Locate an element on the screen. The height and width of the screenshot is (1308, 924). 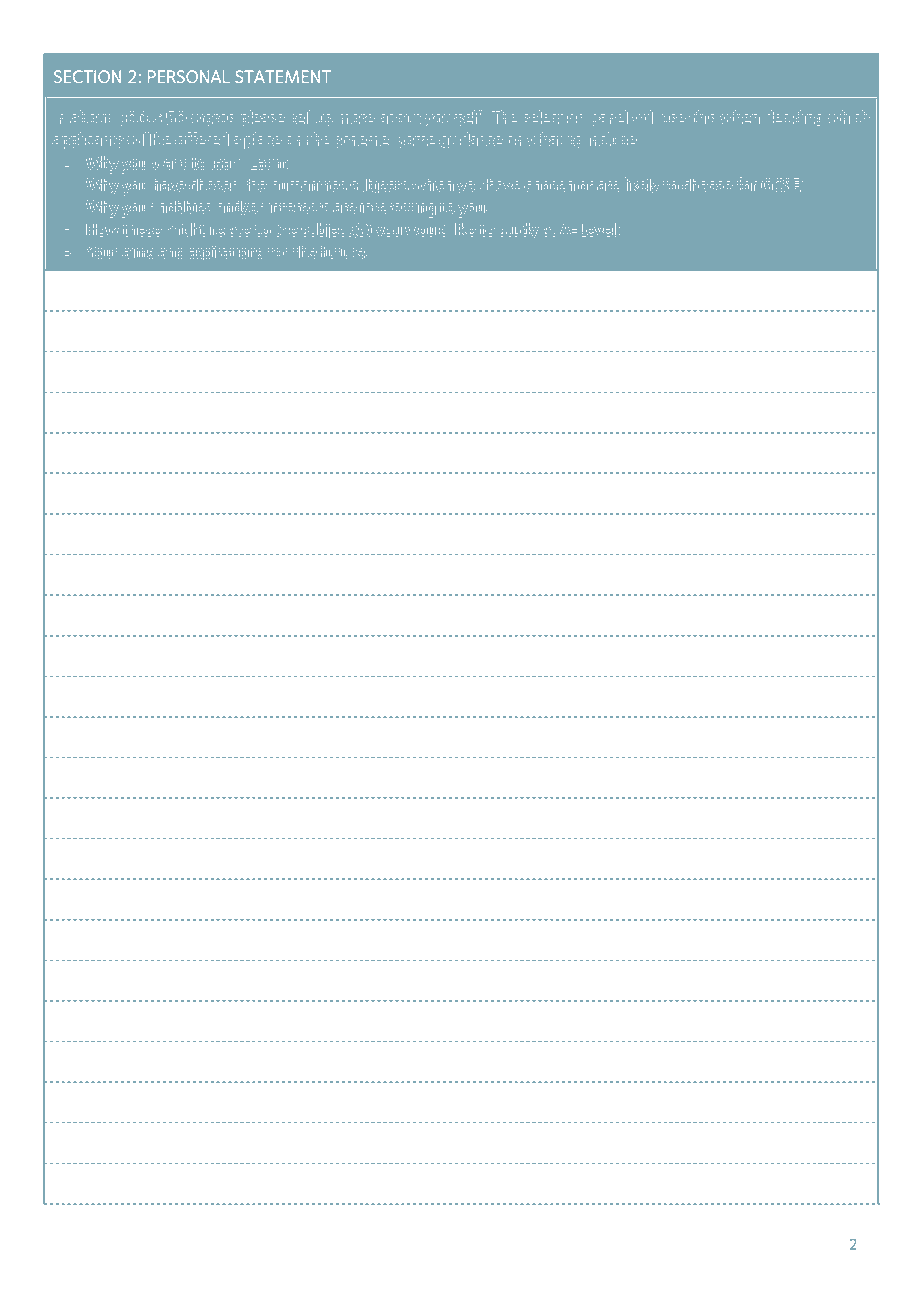
this is located at coordinates (702, 118).
